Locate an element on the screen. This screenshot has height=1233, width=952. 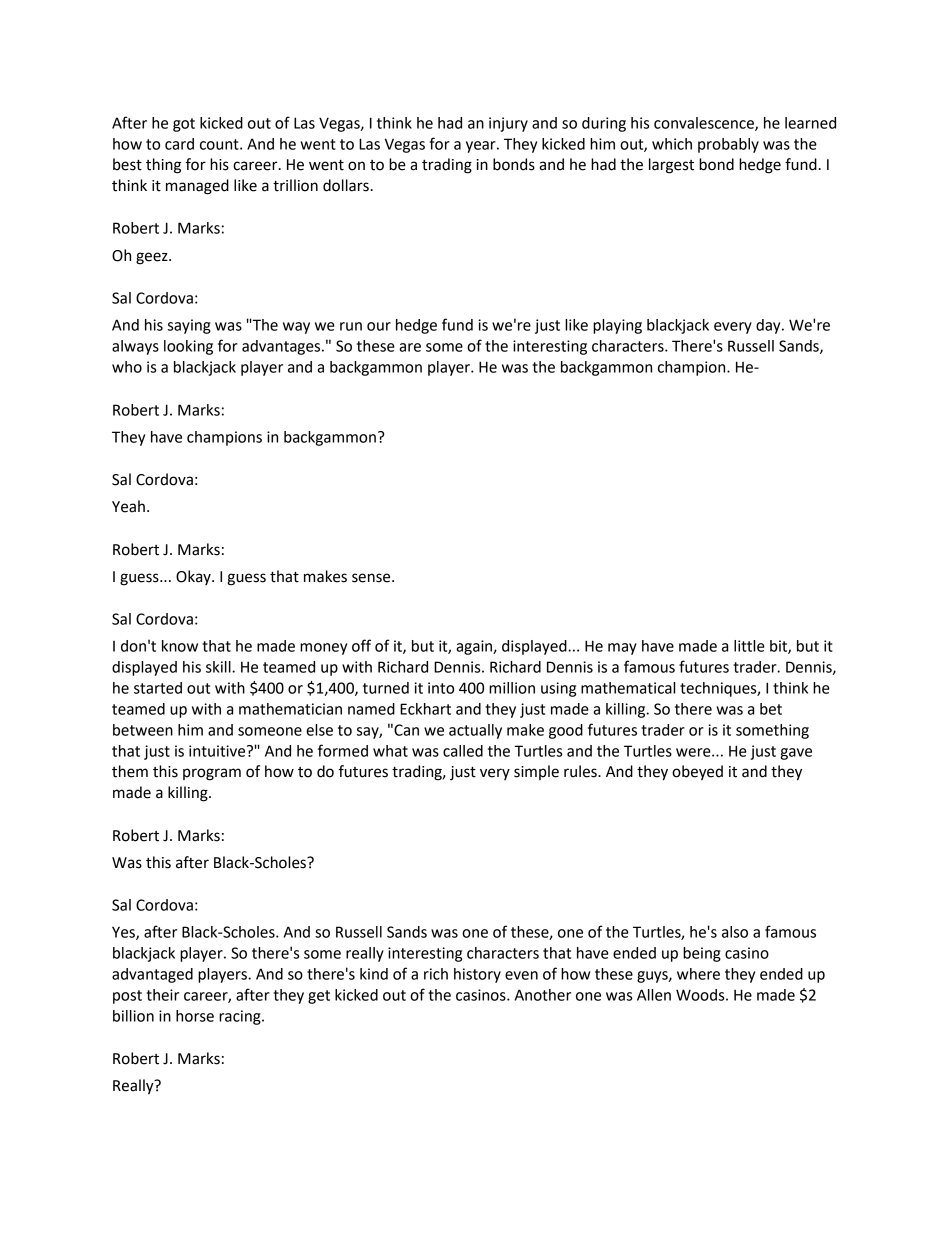
called is located at coordinates (463, 751).
